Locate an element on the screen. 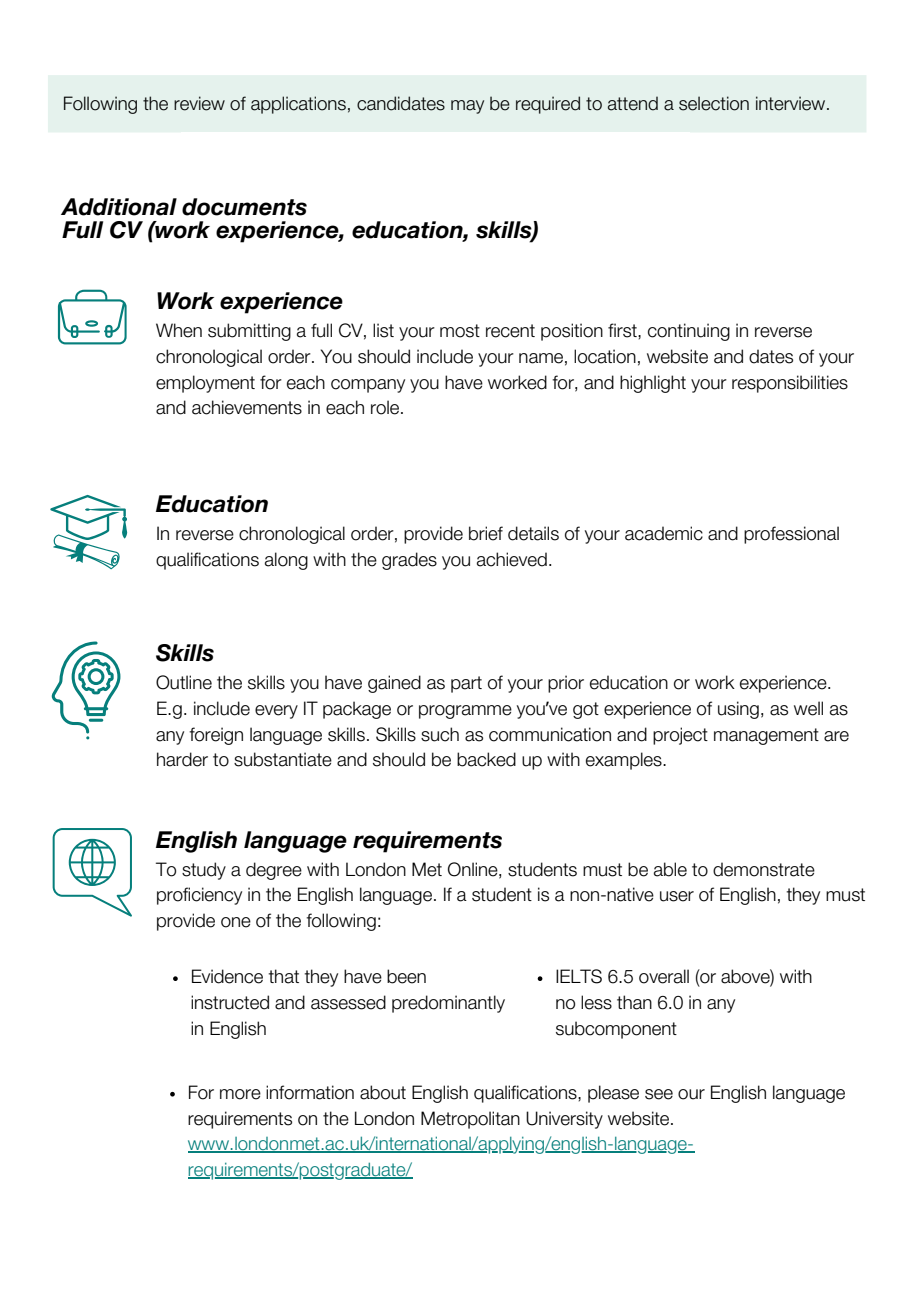 The height and width of the screenshot is (1308, 924). may is located at coordinates (467, 107).
